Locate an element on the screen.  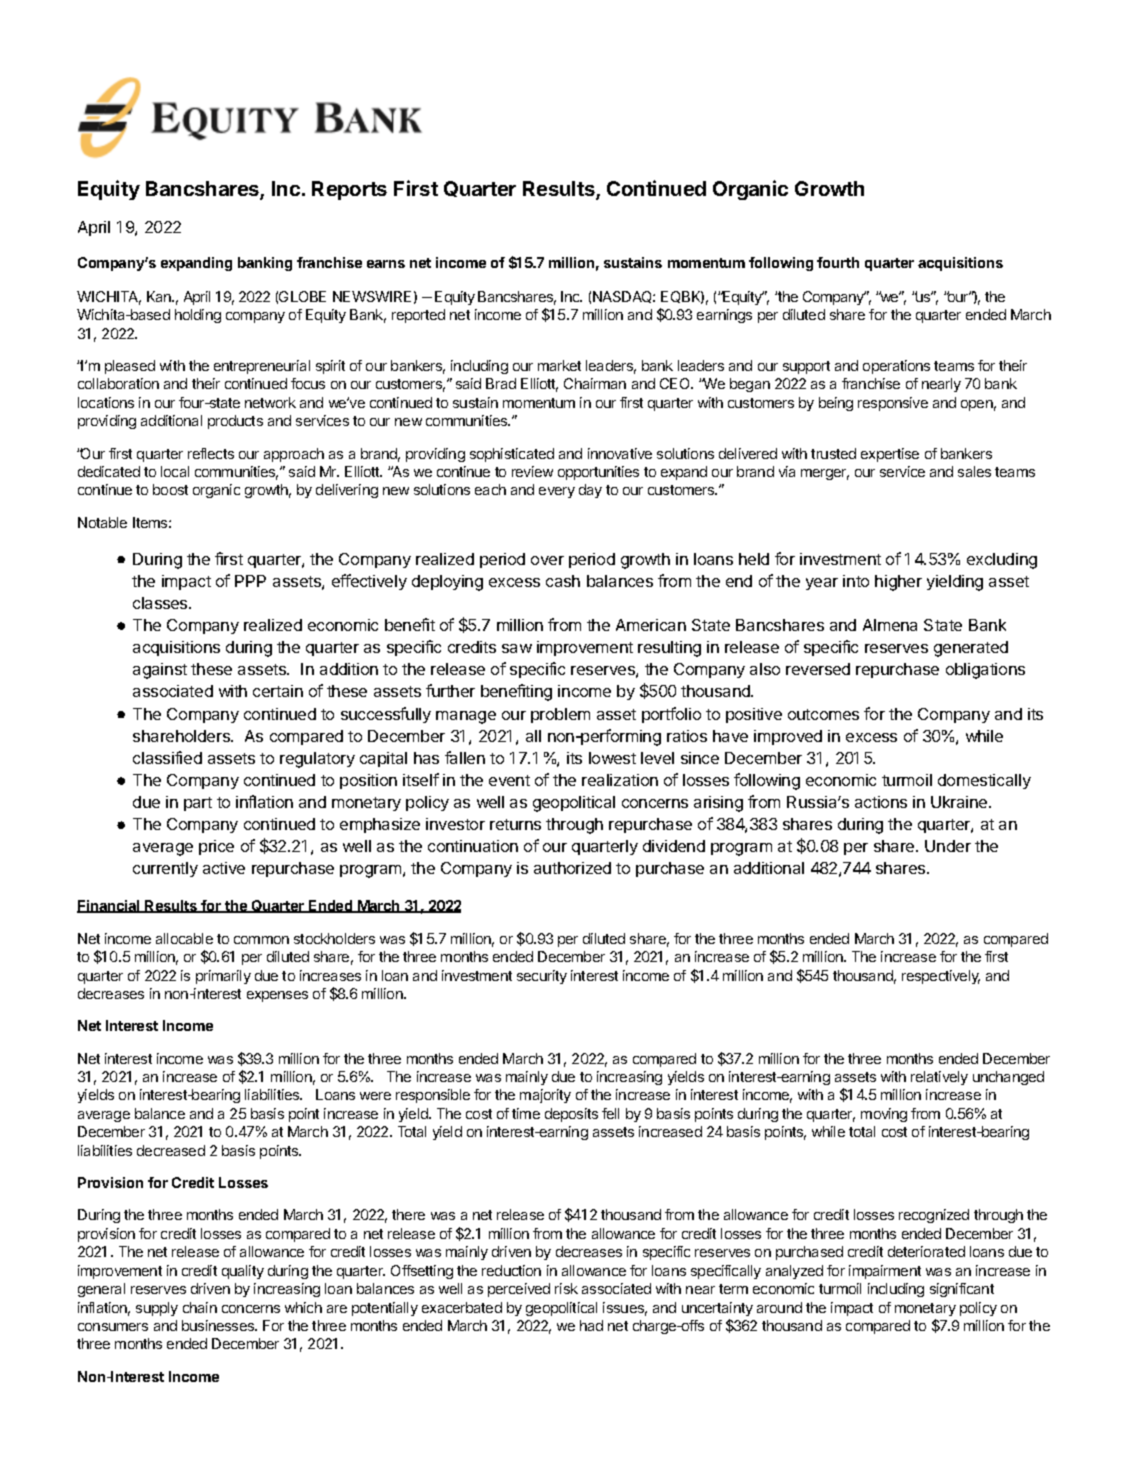
actions is located at coordinates (881, 802).
